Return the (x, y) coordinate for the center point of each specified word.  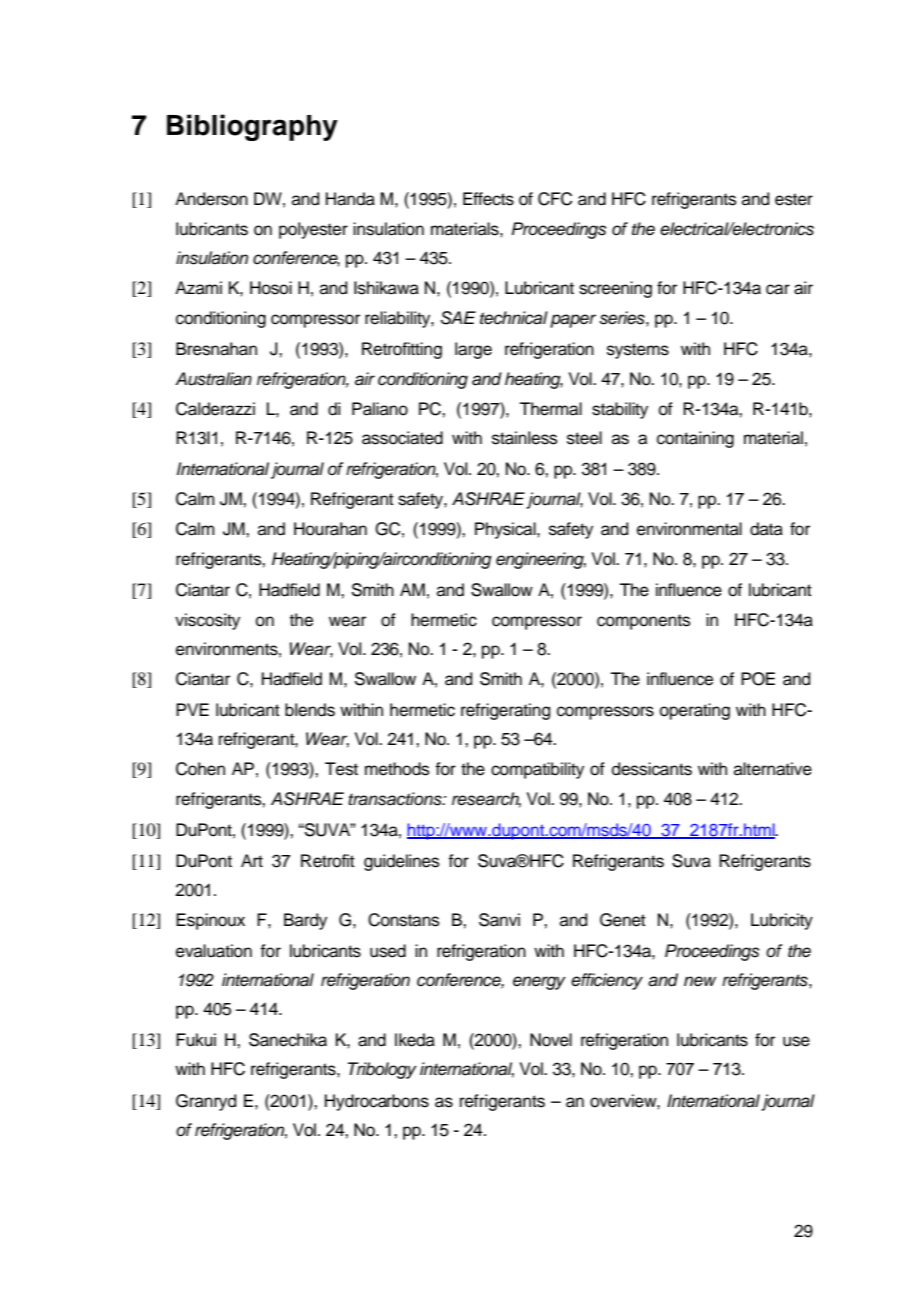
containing (695, 439)
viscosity (207, 621)
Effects (488, 199)
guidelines (401, 862)
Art (252, 860)
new (700, 981)
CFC (555, 199)
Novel (551, 1040)
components (643, 622)
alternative (773, 769)
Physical (506, 530)
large (473, 350)
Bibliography (252, 127)
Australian (213, 379)
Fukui (196, 1040)
